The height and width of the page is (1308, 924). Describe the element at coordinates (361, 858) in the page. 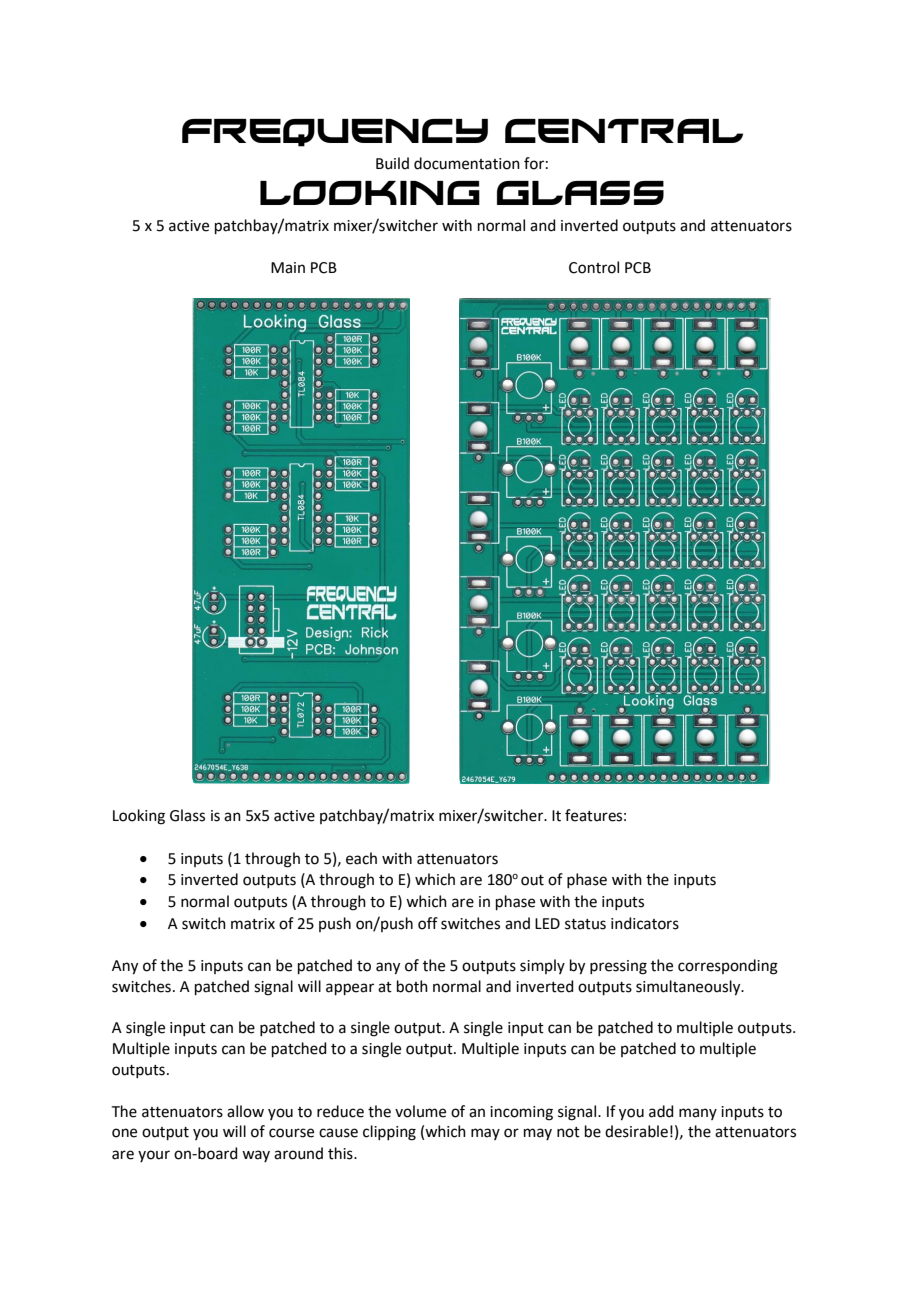

I see `each` at that location.
